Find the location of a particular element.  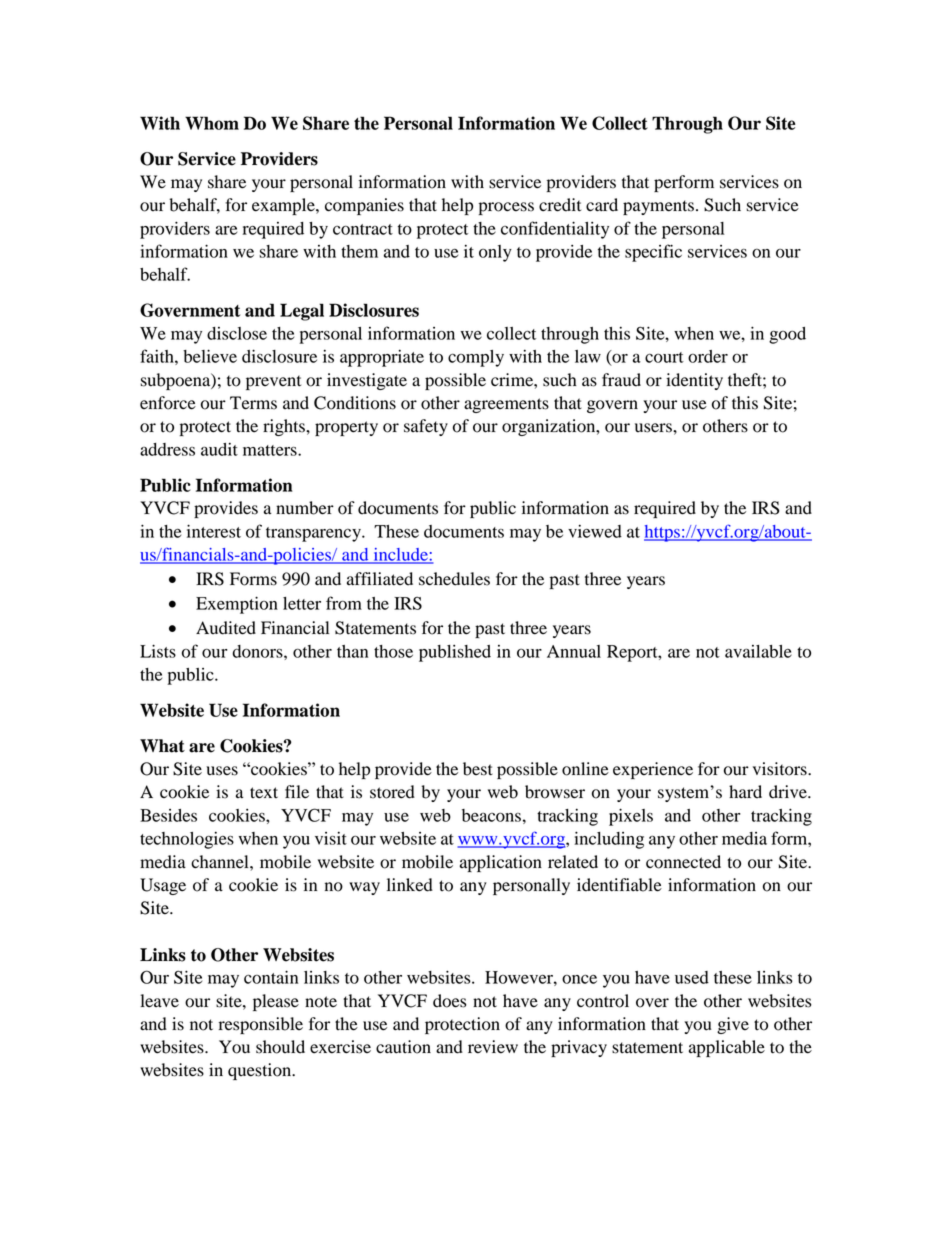

comply is located at coordinates (476, 358).
